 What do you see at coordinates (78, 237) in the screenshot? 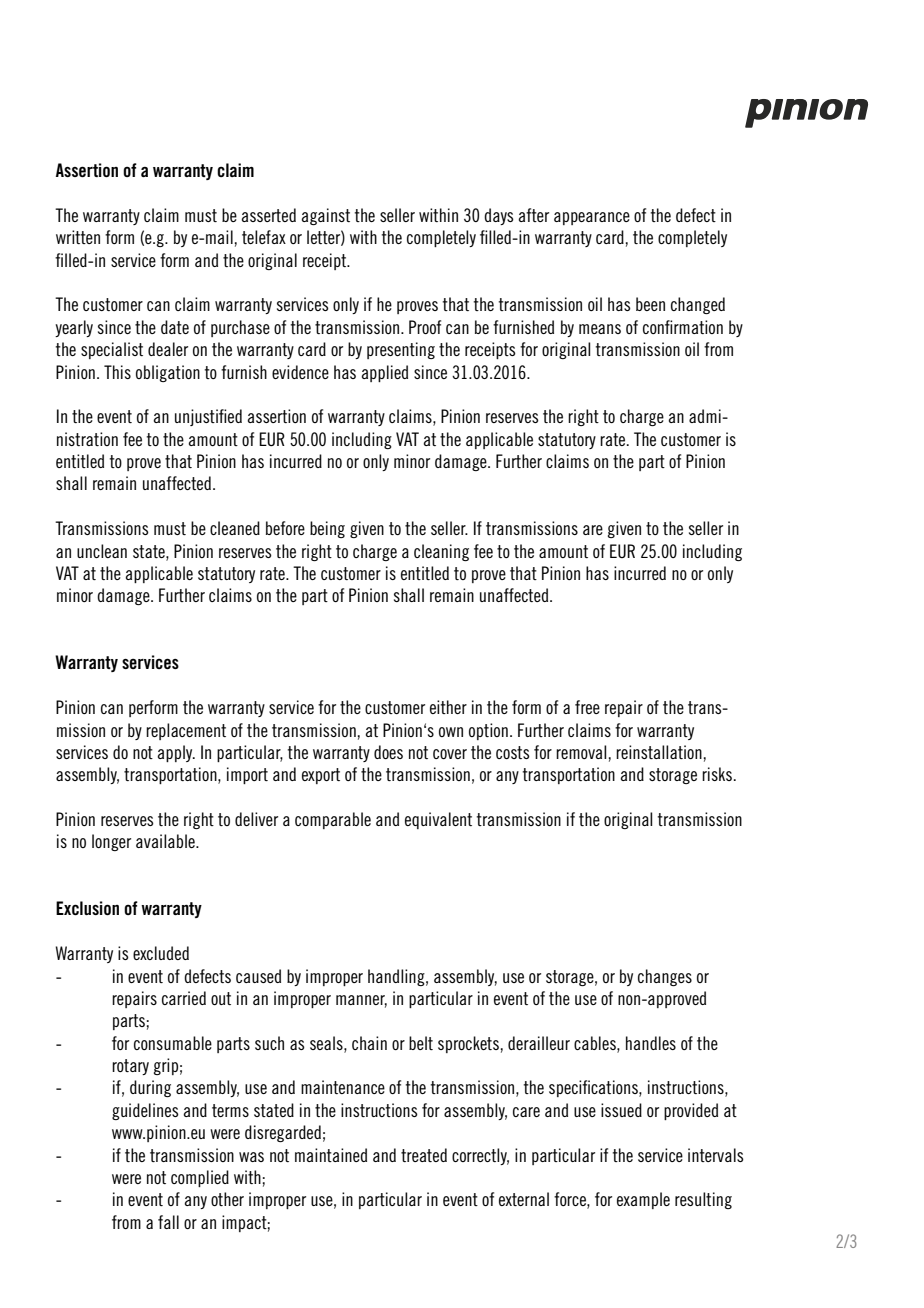
I see `written` at bounding box center [78, 237].
